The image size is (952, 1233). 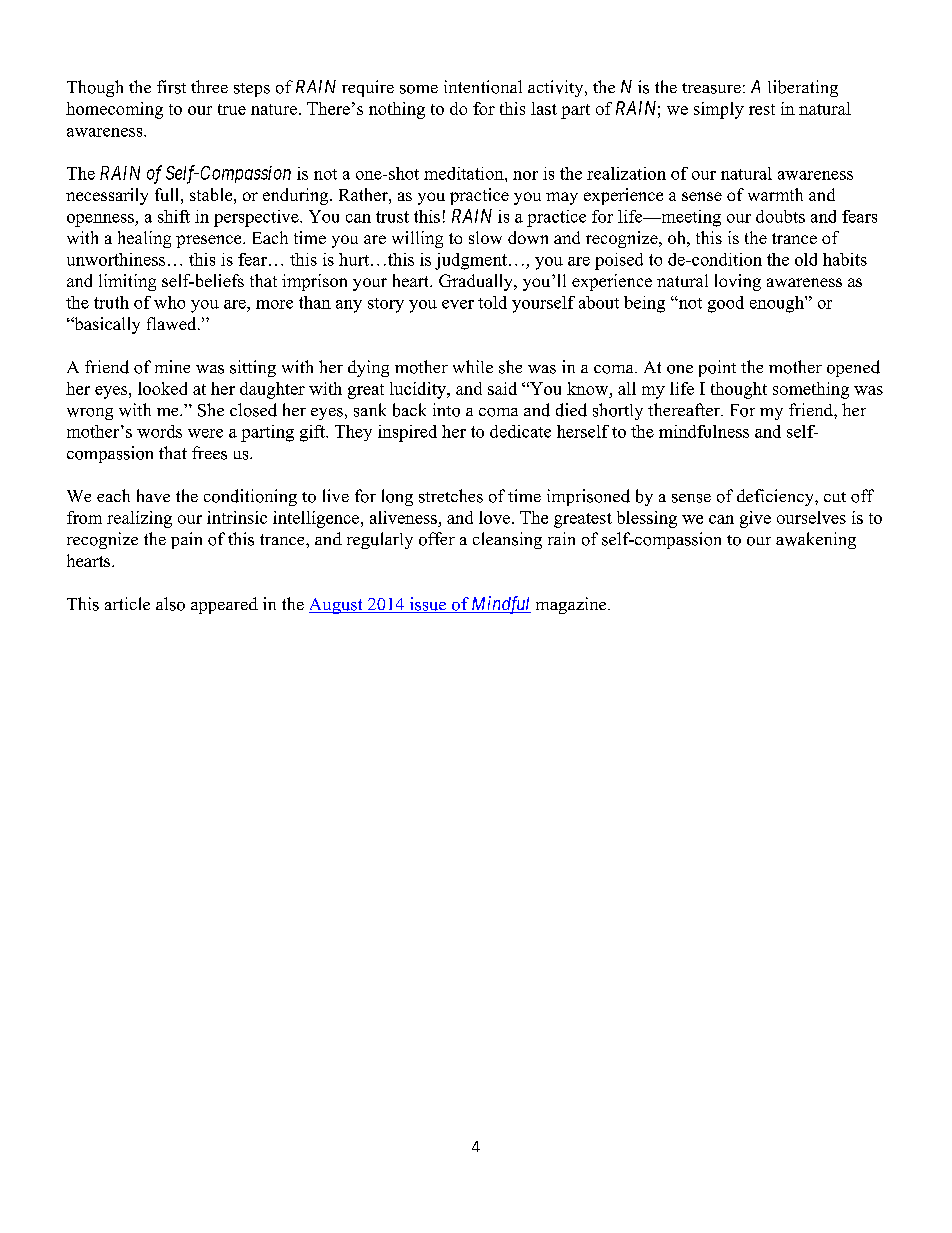 What do you see at coordinates (483, 87) in the screenshot?
I see `intentional` at bounding box center [483, 87].
